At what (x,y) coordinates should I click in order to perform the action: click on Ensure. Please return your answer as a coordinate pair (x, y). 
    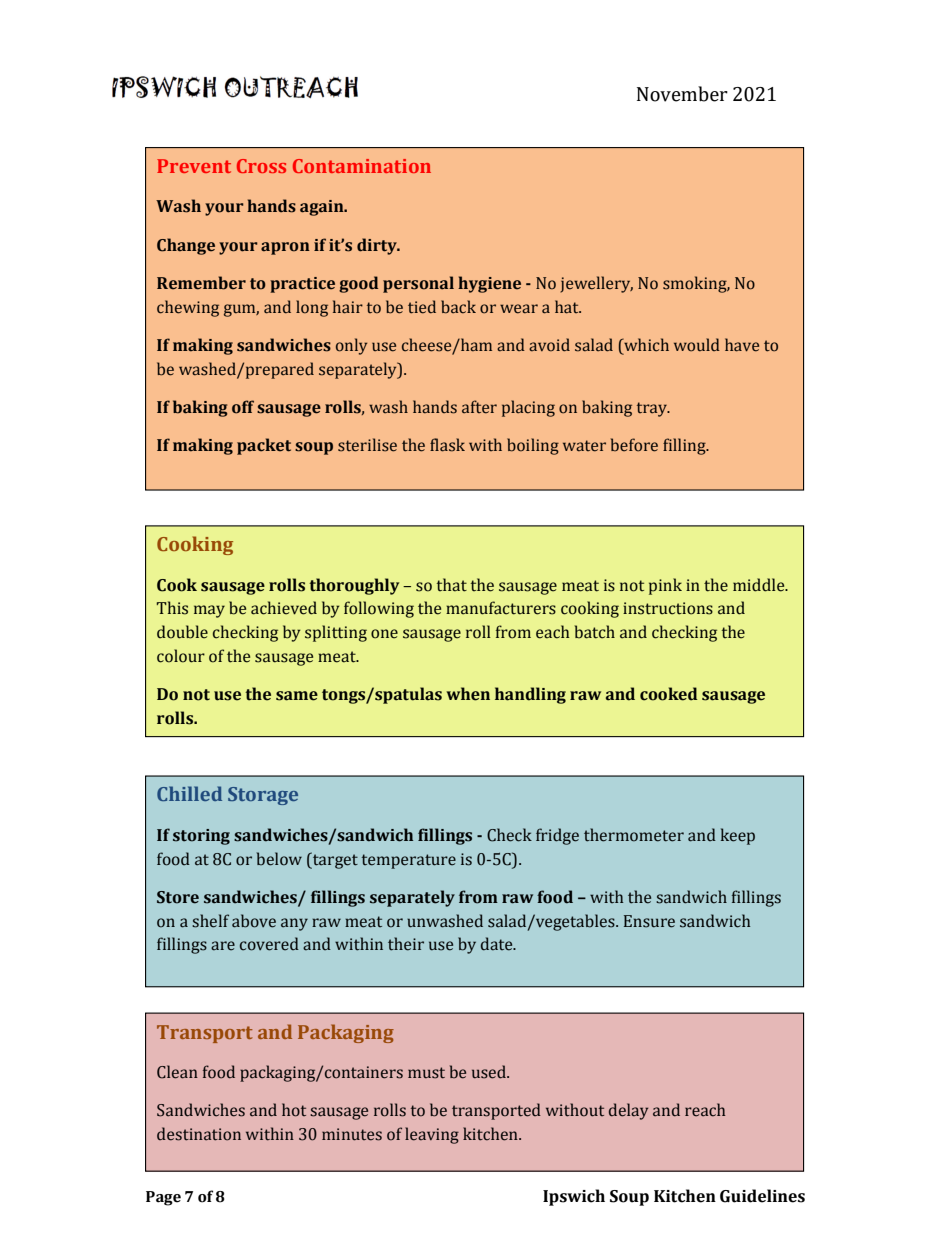
    Looking at the image, I should click on (649, 921).
